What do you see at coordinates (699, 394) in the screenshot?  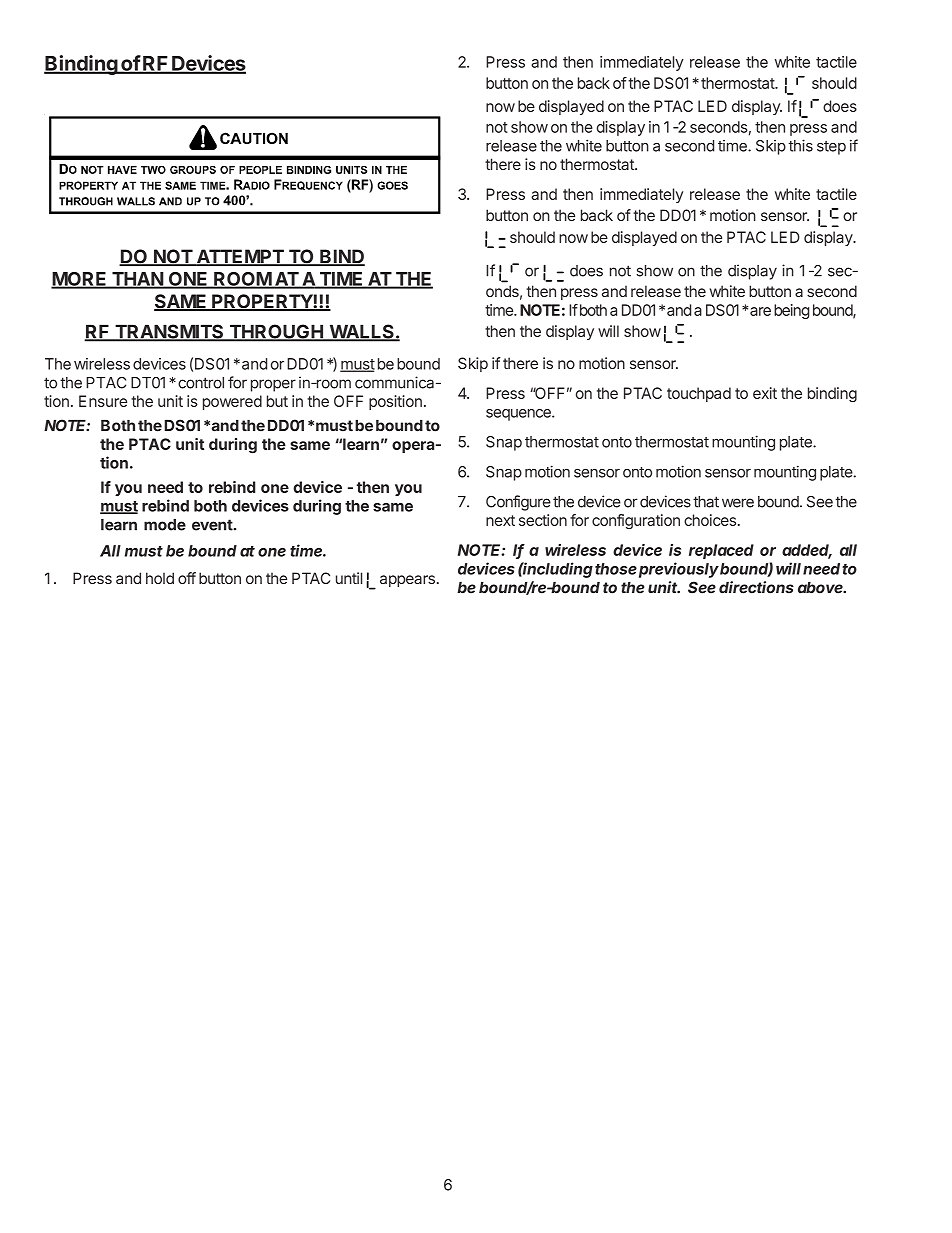 I see `touchpad` at bounding box center [699, 394].
